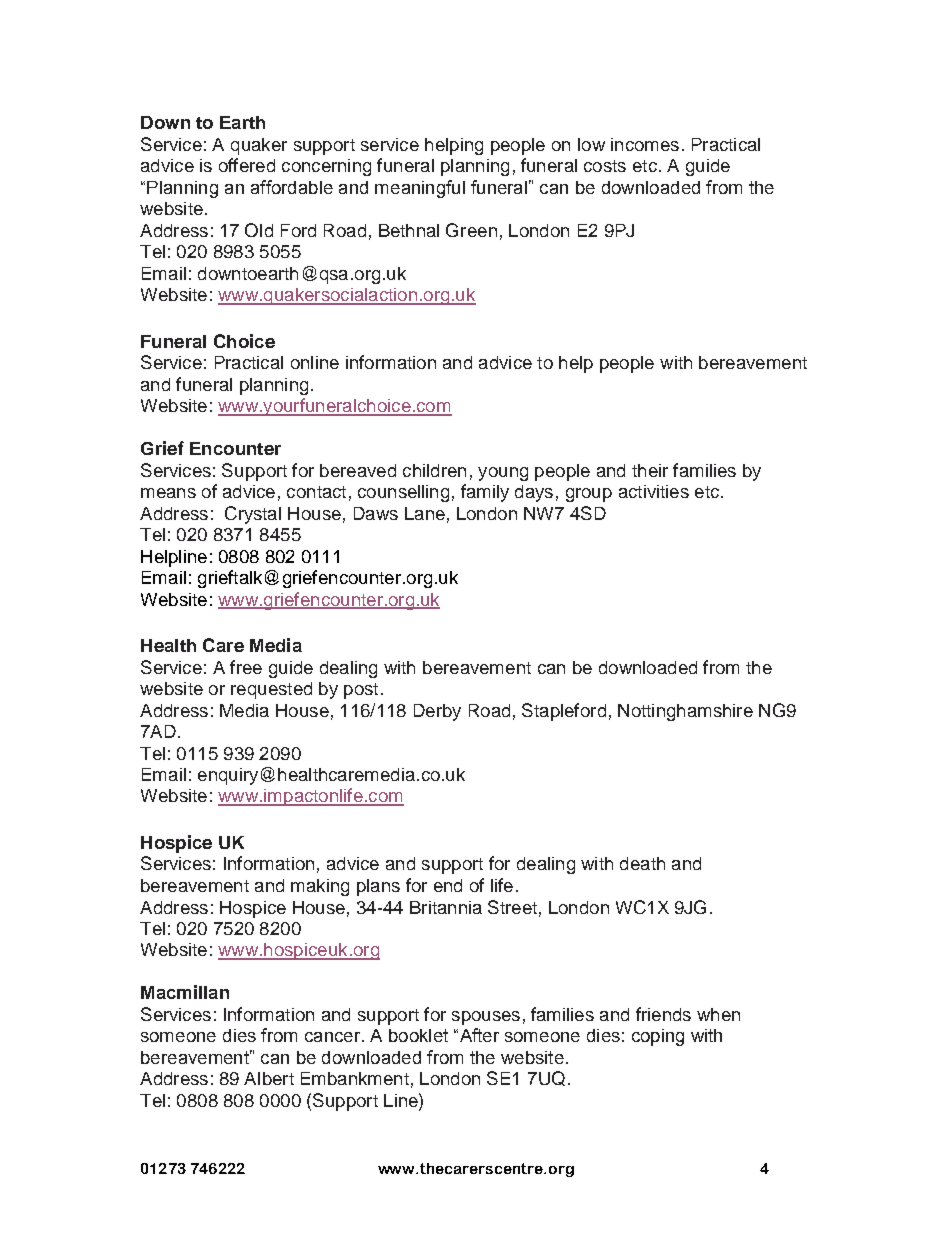 The height and width of the screenshot is (1233, 952). What do you see at coordinates (658, 1037) in the screenshot?
I see `coping` at bounding box center [658, 1037].
